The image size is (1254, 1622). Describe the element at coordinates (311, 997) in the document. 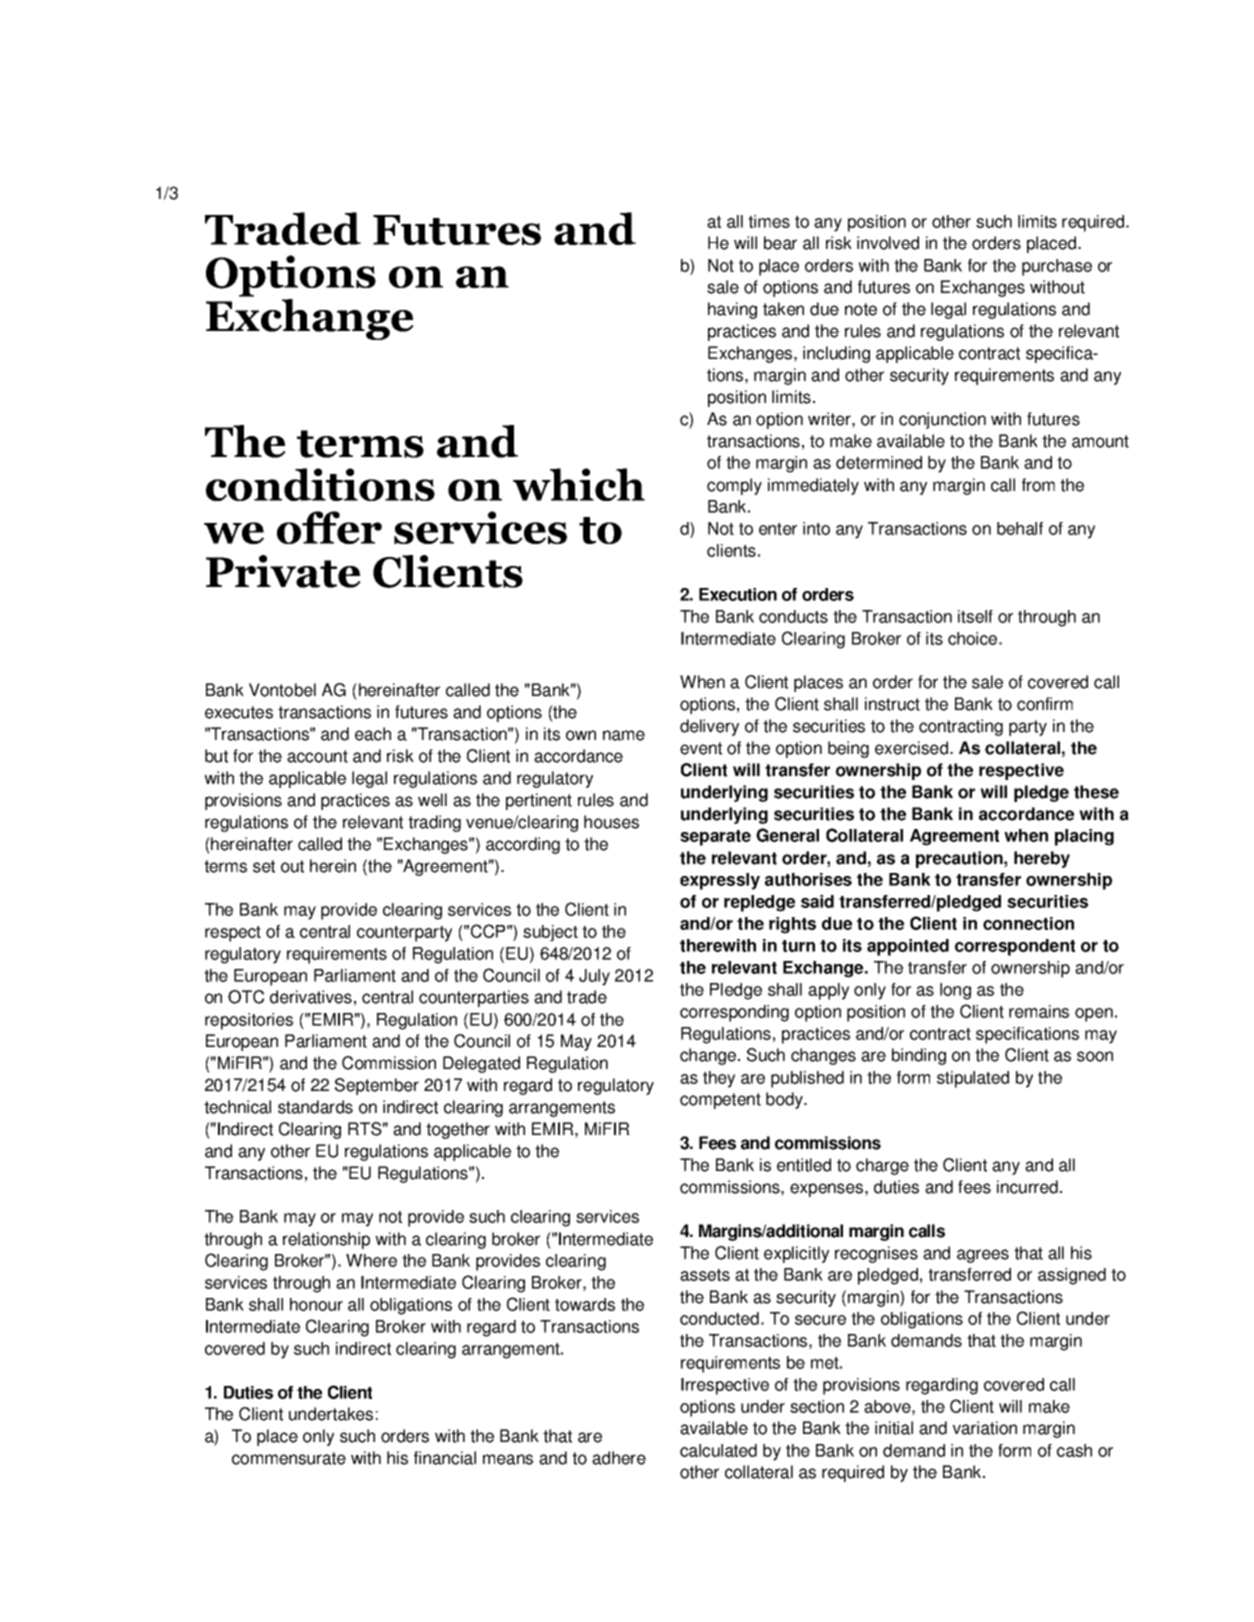

I see `derivatives` at that location.
